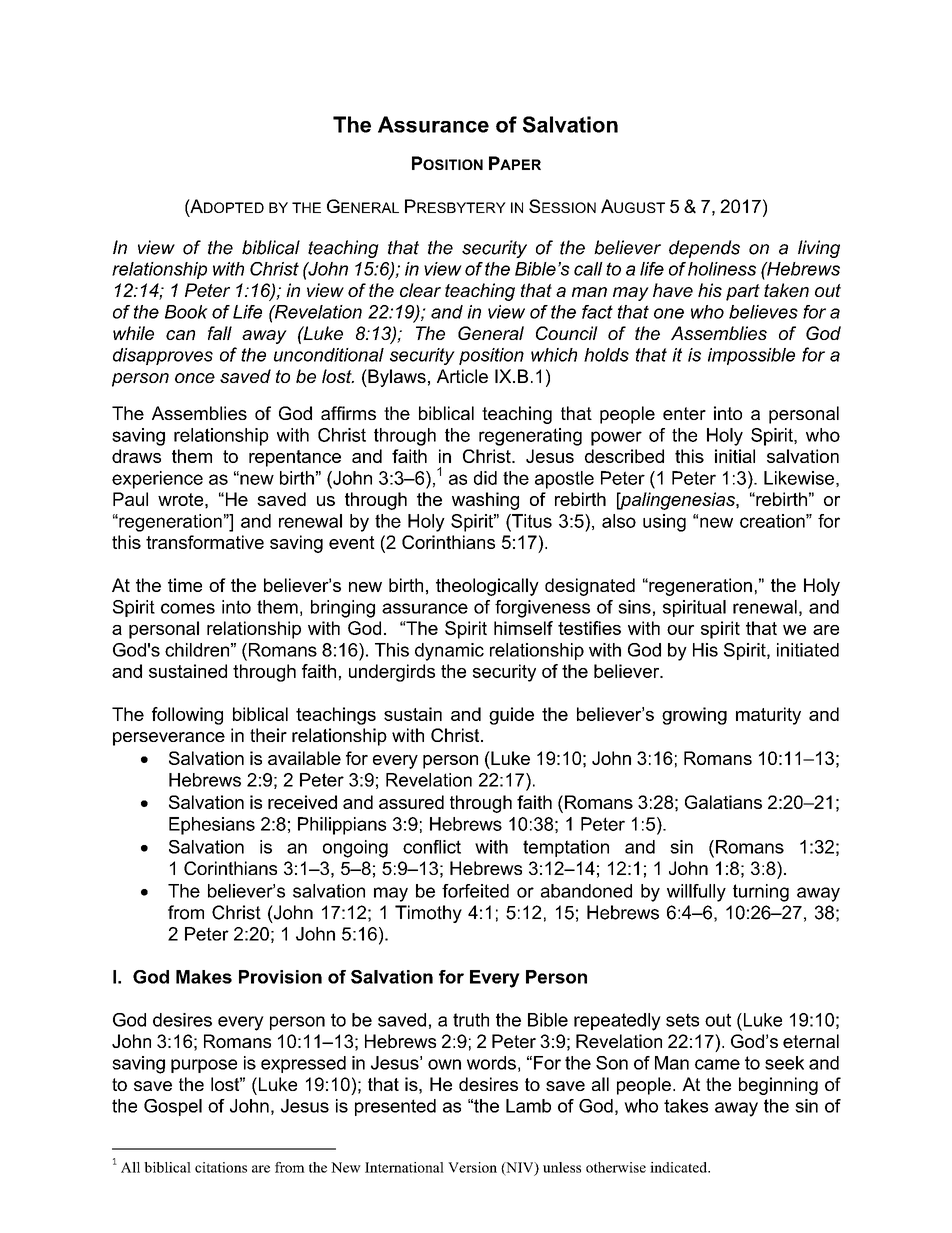  I want to click on Book, so click(186, 312).
